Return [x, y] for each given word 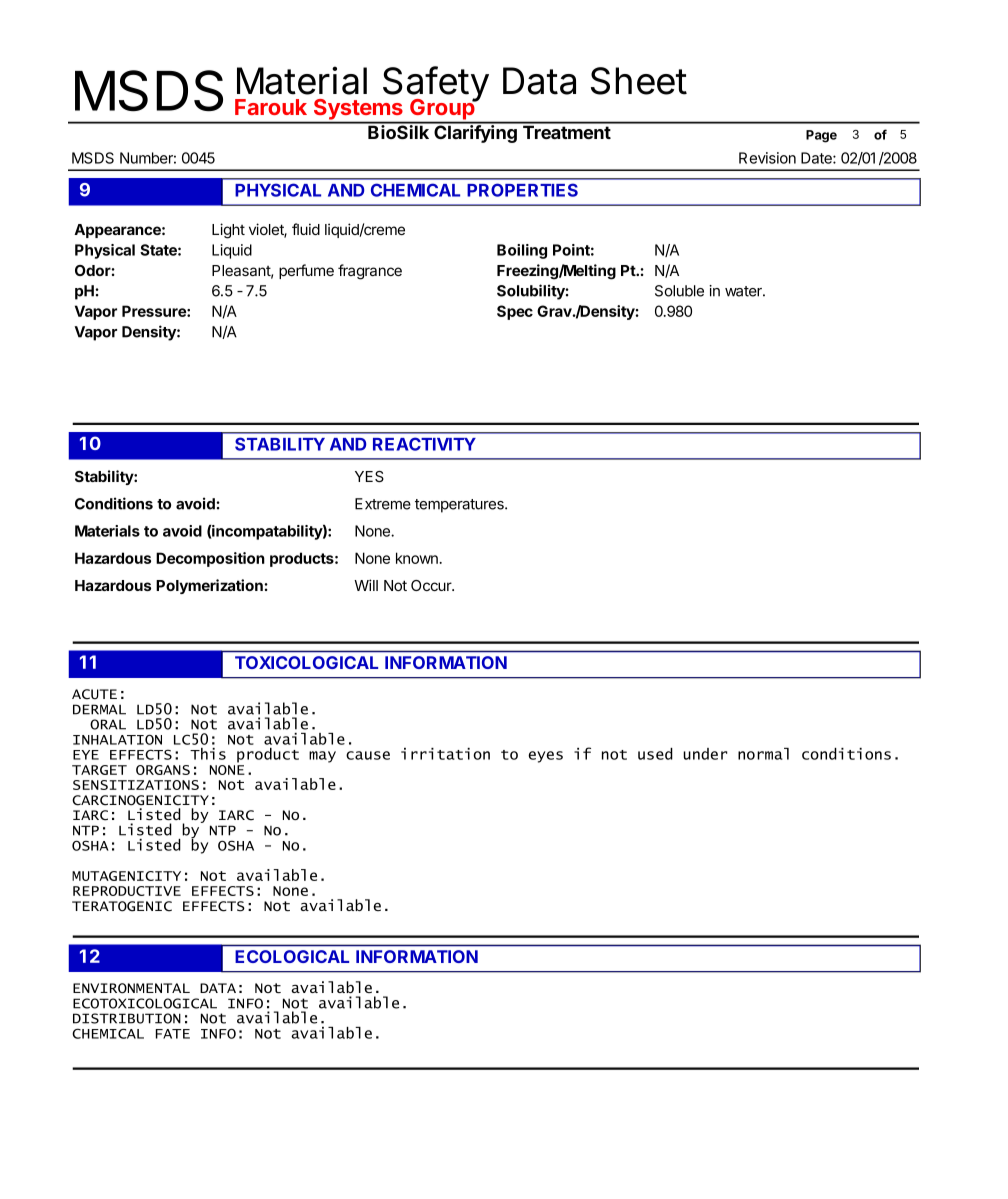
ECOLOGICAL [292, 956]
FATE [173, 1034]
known [418, 558]
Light [228, 231]
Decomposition [210, 559]
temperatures [460, 506]
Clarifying [475, 133]
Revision [767, 158]
